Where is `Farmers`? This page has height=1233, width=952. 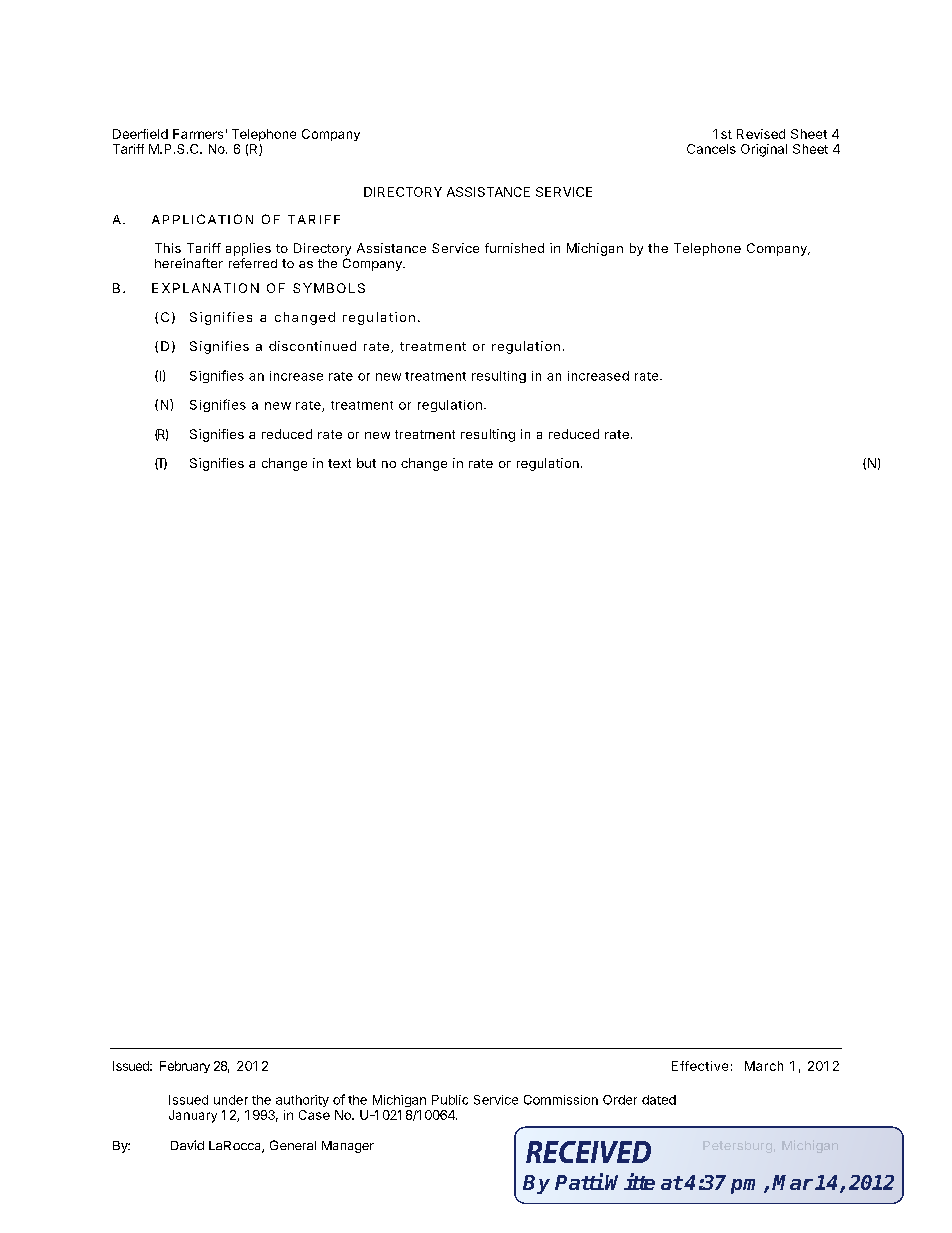
Farmers is located at coordinates (198, 134).
